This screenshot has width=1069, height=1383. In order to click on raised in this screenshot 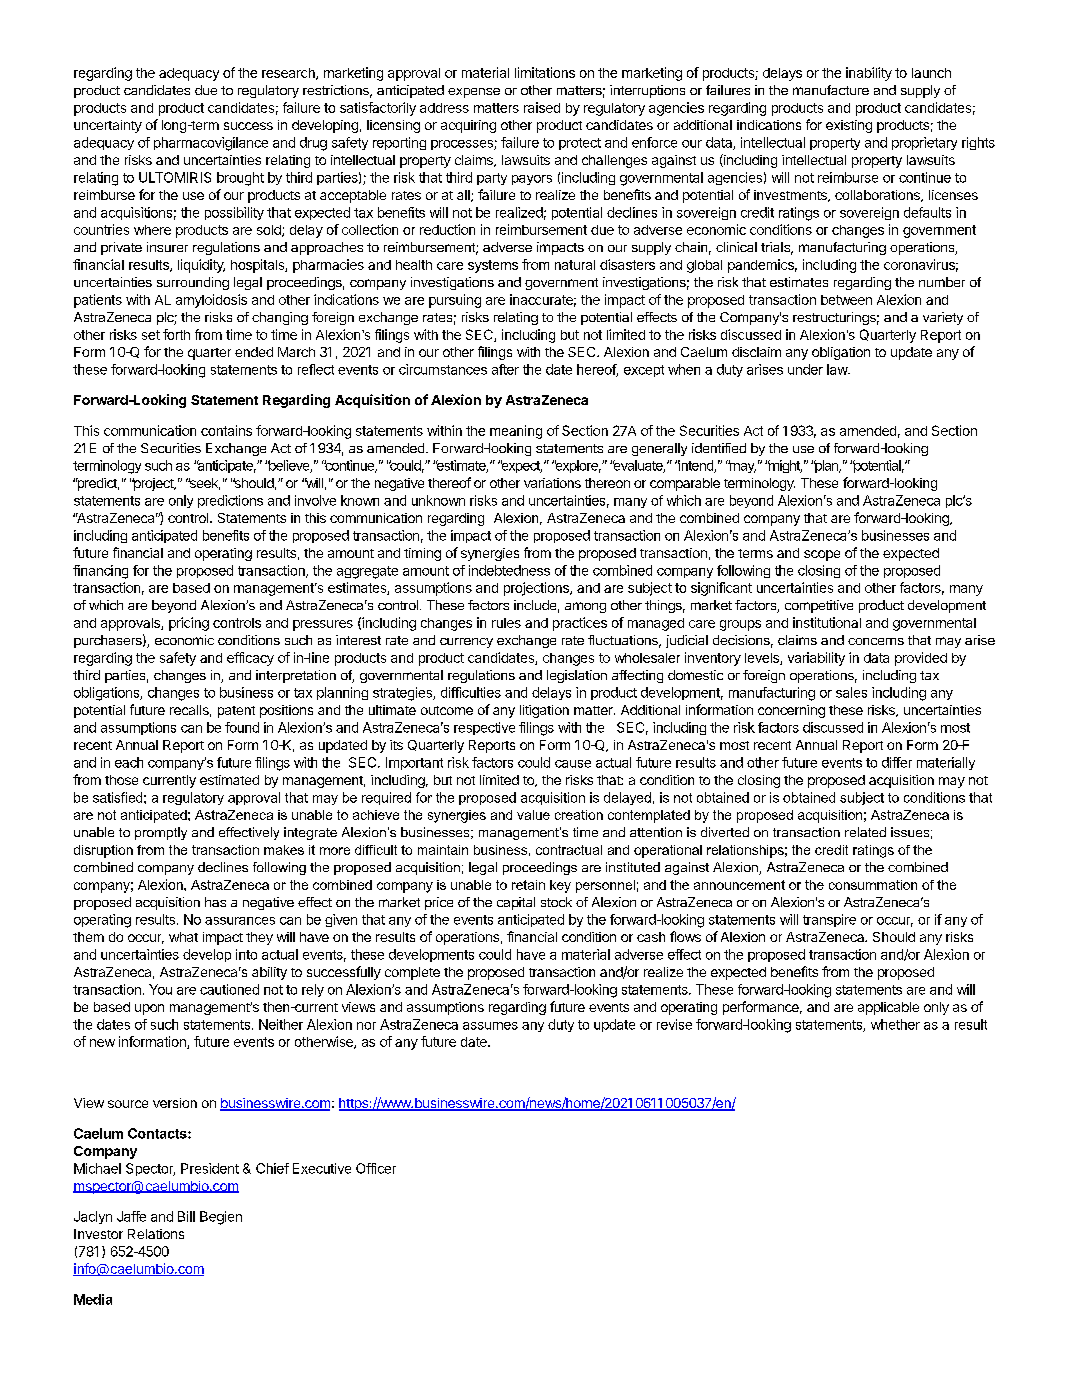, I will do `click(542, 107)`.
